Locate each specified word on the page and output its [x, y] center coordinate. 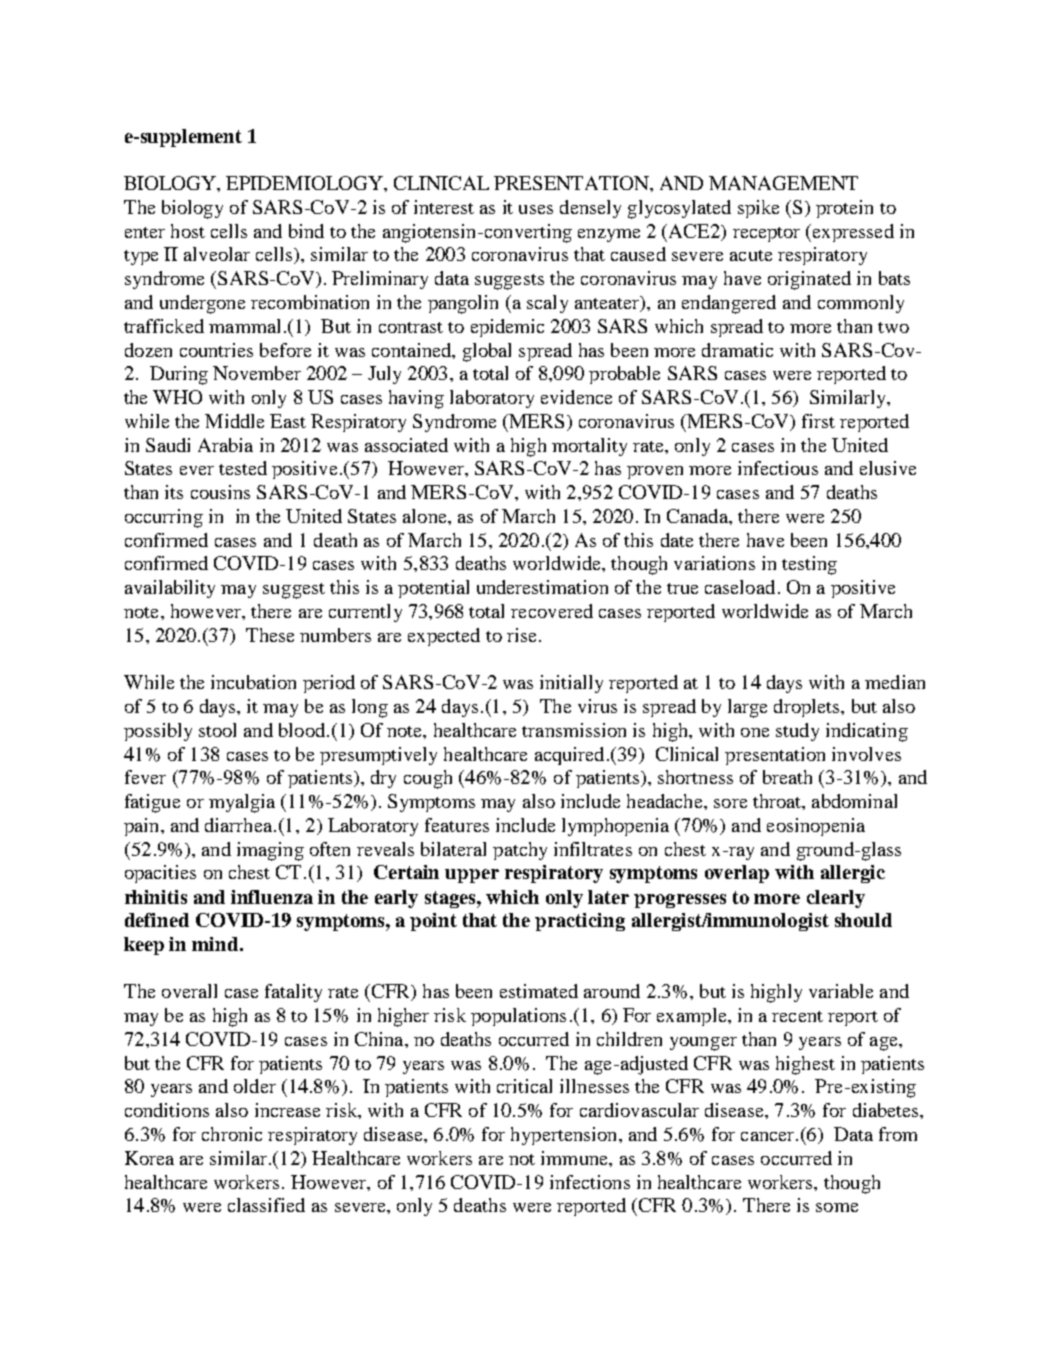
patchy [520, 851]
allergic [853, 874]
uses [536, 209]
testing [809, 565]
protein [844, 209]
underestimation [542, 587]
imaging [270, 851]
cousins [220, 492]
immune [575, 1158]
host [188, 231]
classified [266, 1205]
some [837, 1207]
